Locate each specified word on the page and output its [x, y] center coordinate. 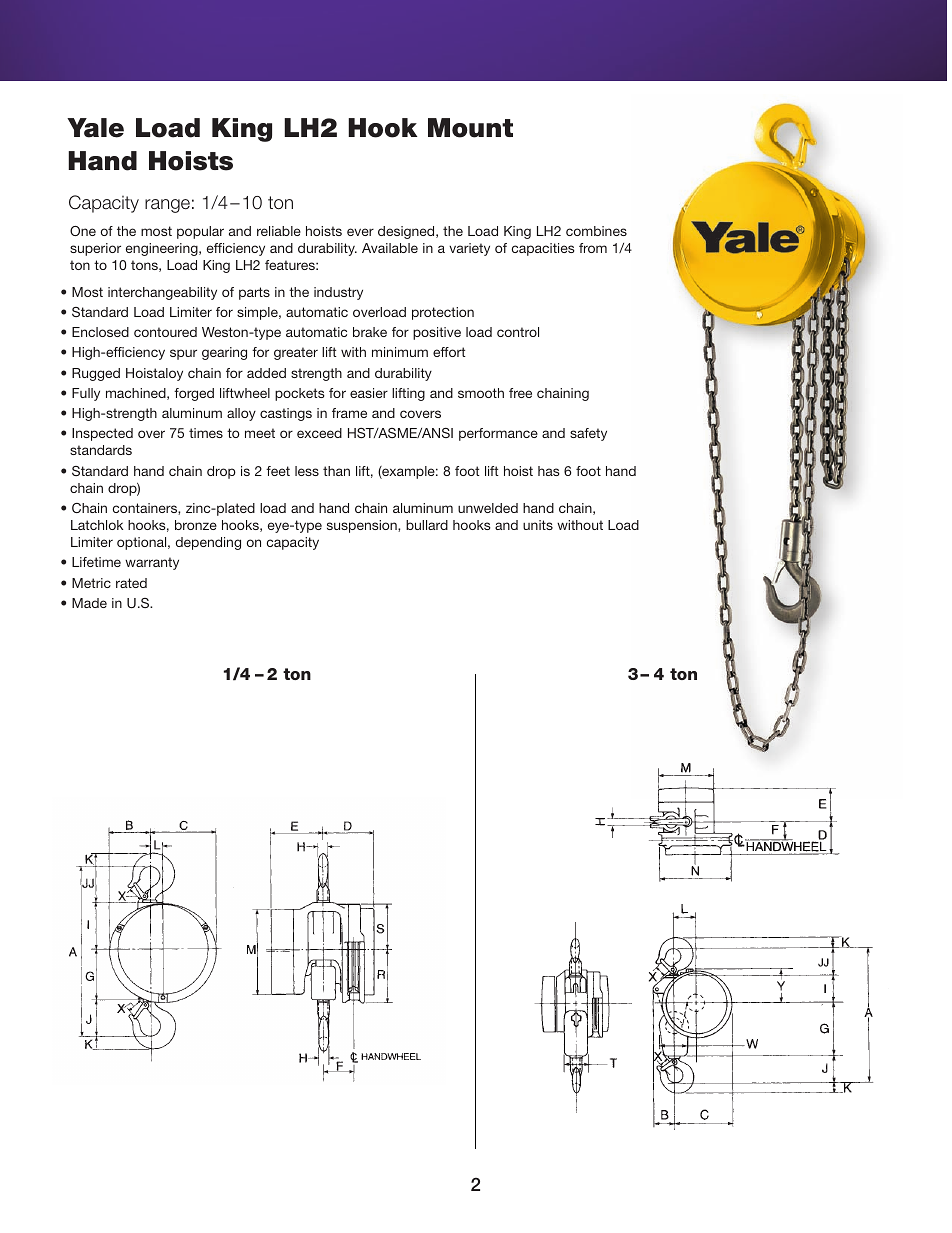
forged [194, 394]
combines [596, 231]
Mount [470, 128]
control [518, 332]
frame [349, 413]
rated [131, 583]
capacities [543, 249]
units [538, 525]
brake [370, 332]
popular [200, 232]
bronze [196, 525]
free [520, 393]
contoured [165, 332]
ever [360, 232]
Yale [95, 128]
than [336, 471]
